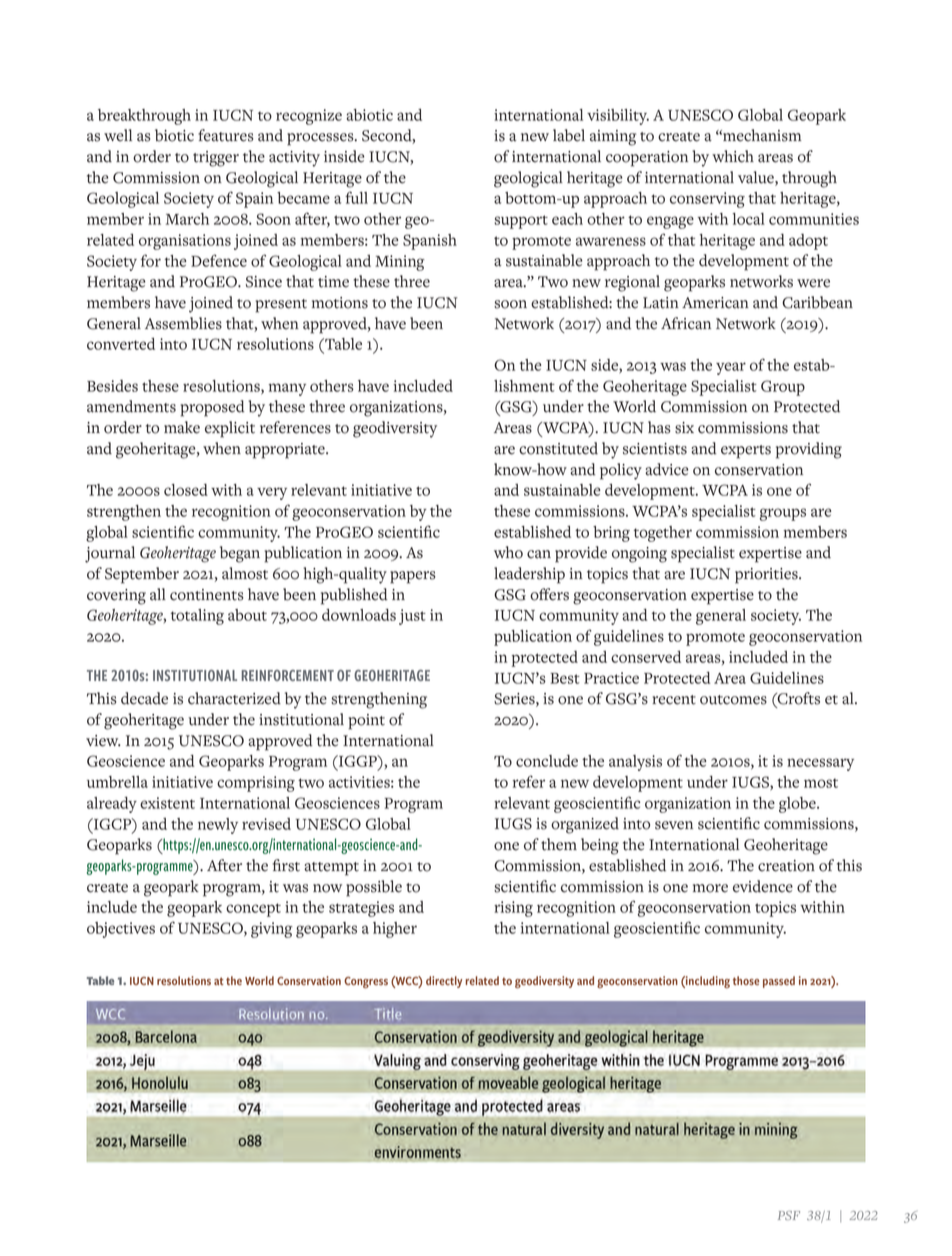  Describe the element at coordinates (733, 156) in the screenshot. I see `which` at that location.
